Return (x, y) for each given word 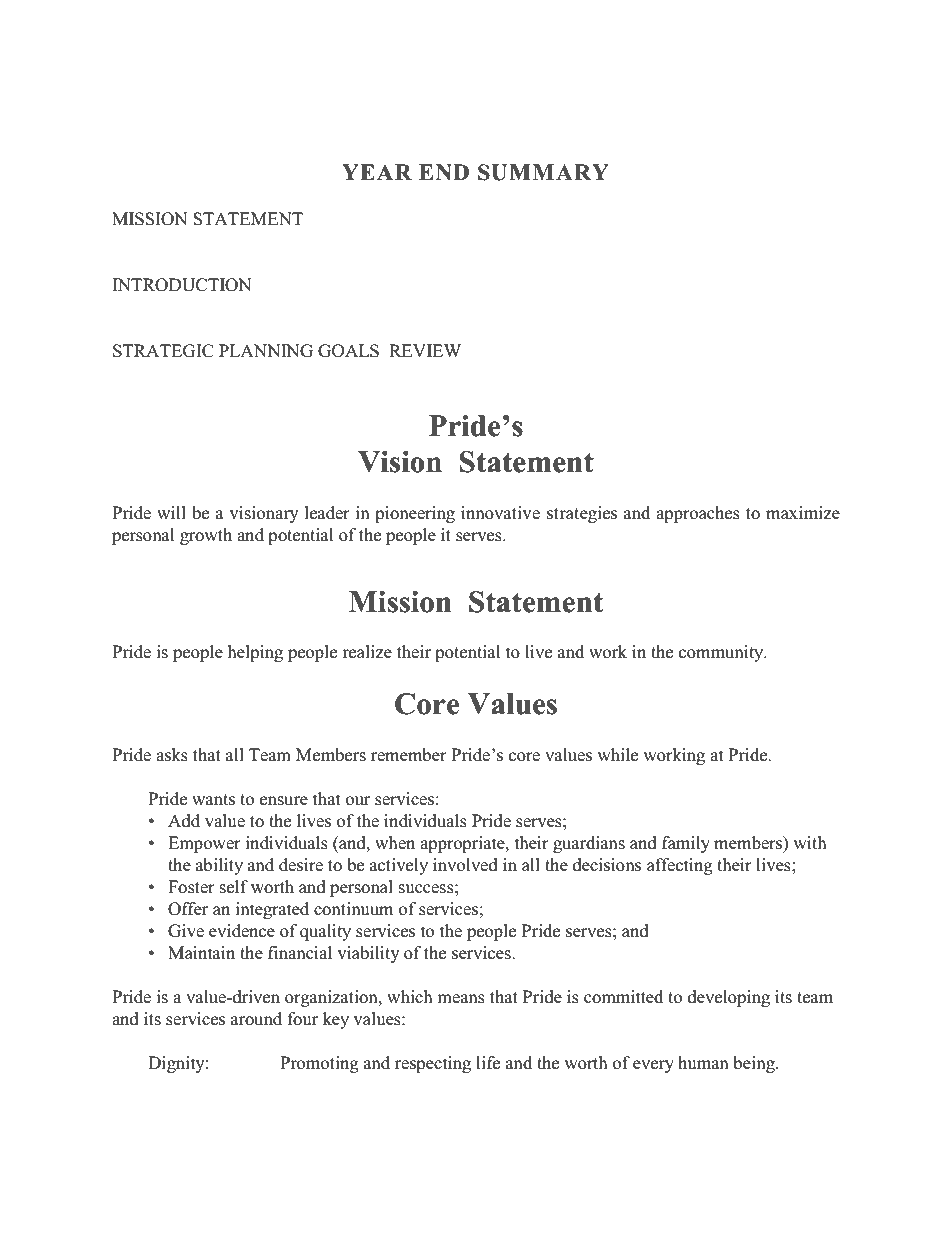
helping (255, 653)
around (256, 1019)
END (444, 172)
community (722, 653)
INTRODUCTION (182, 285)
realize (367, 652)
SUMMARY (543, 172)
